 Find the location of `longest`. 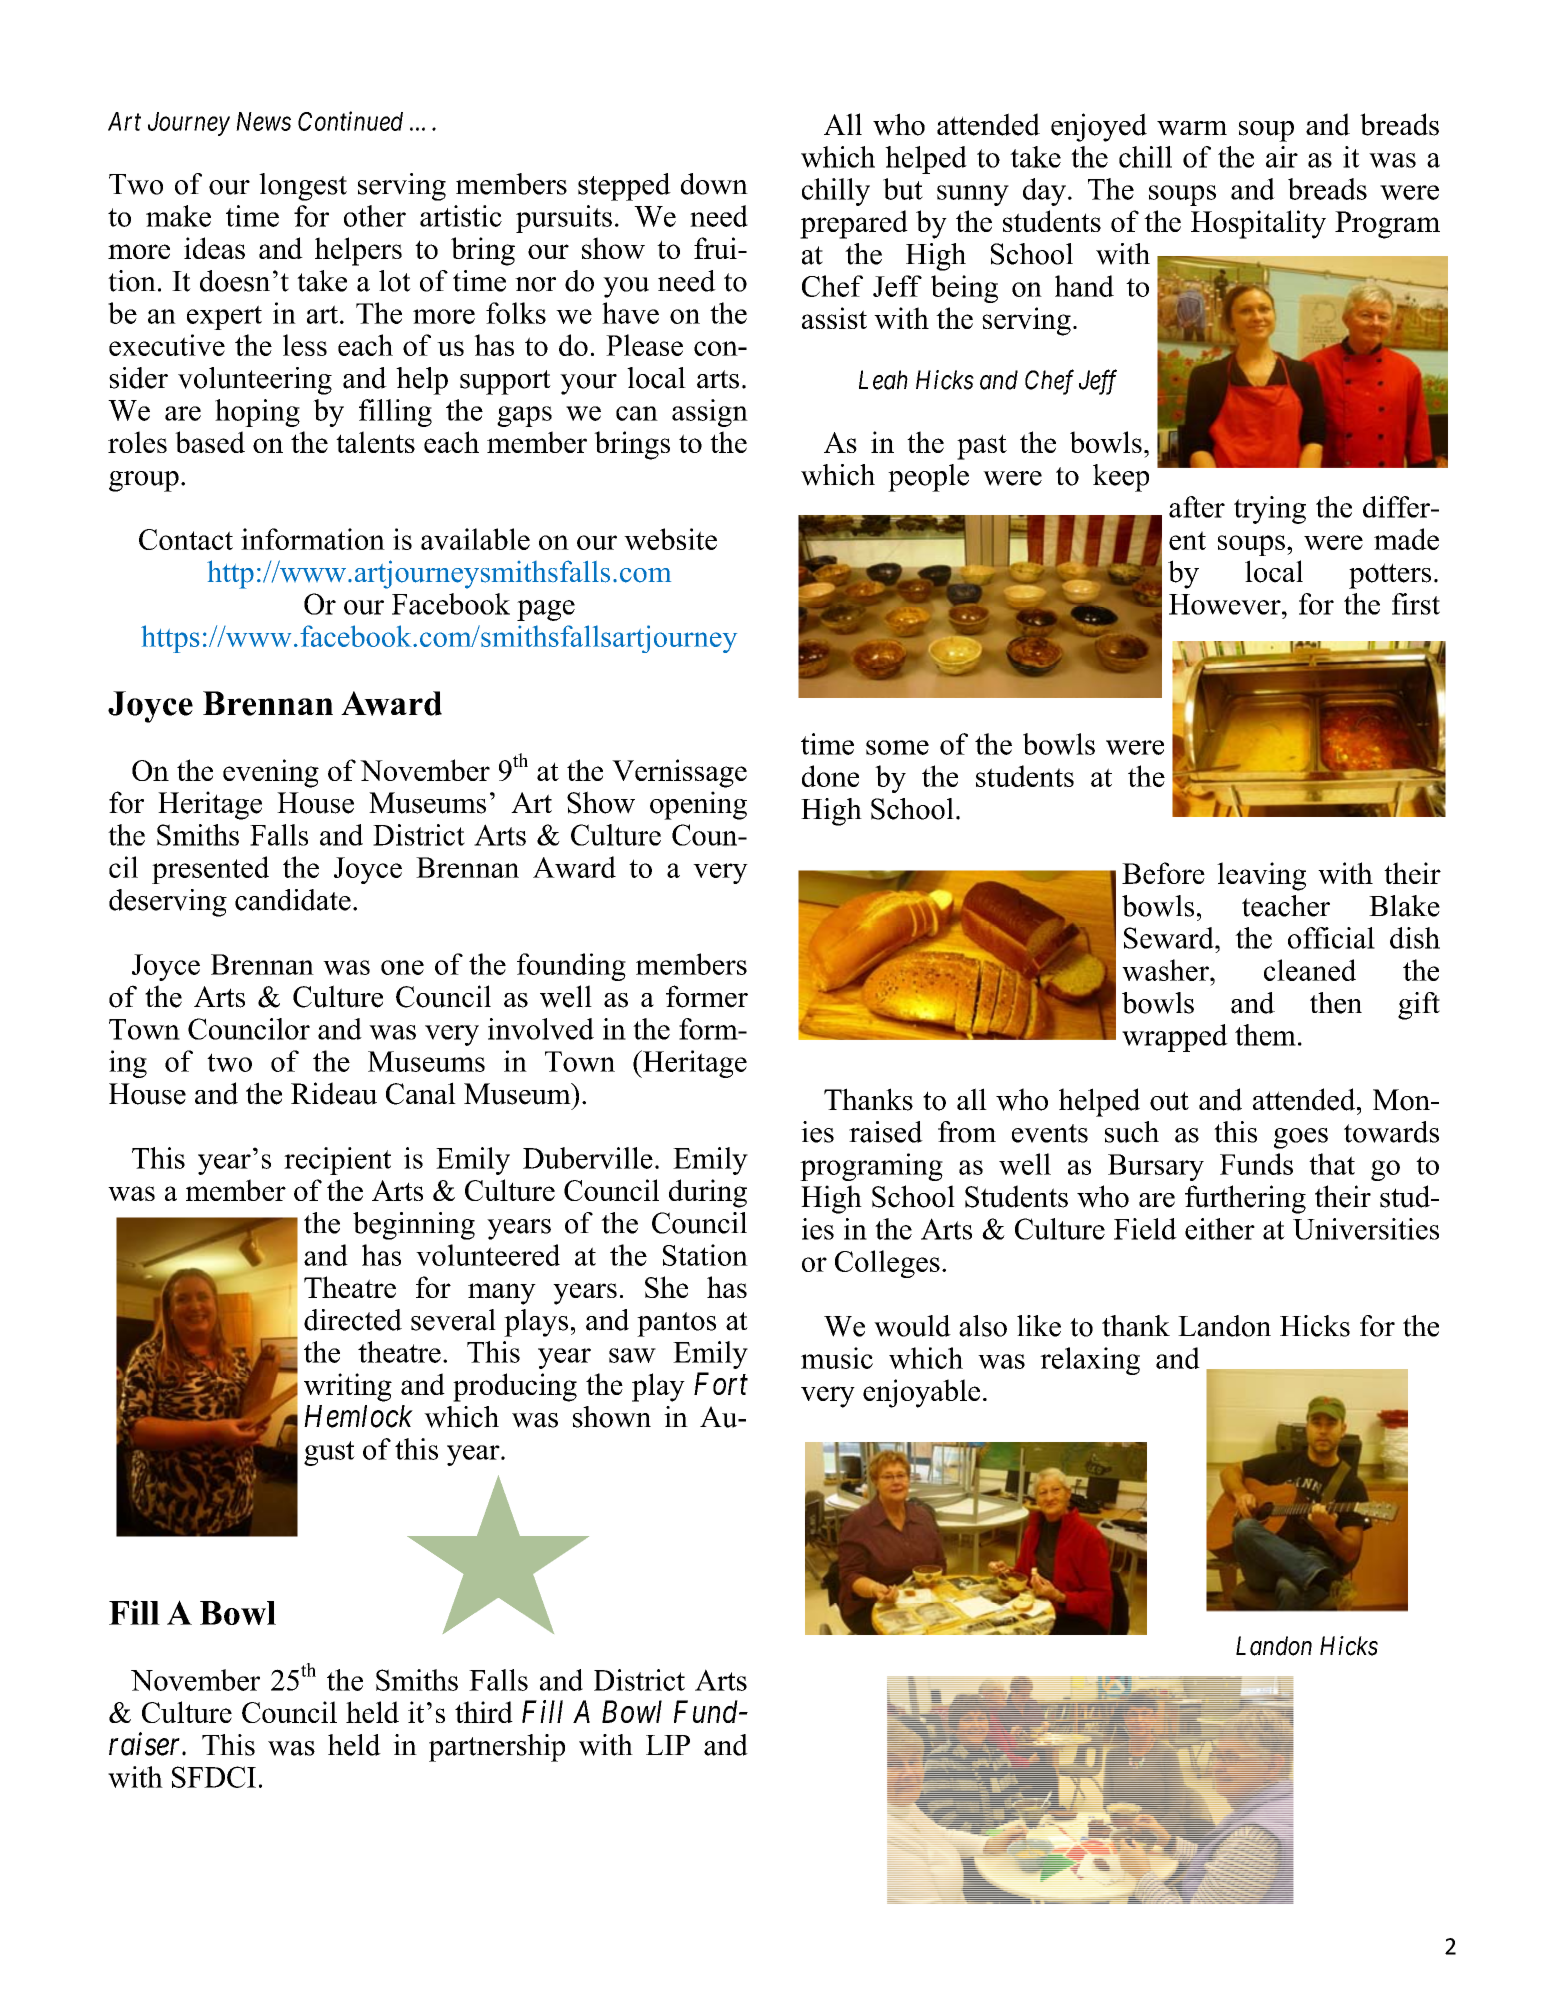

longest is located at coordinates (303, 187).
